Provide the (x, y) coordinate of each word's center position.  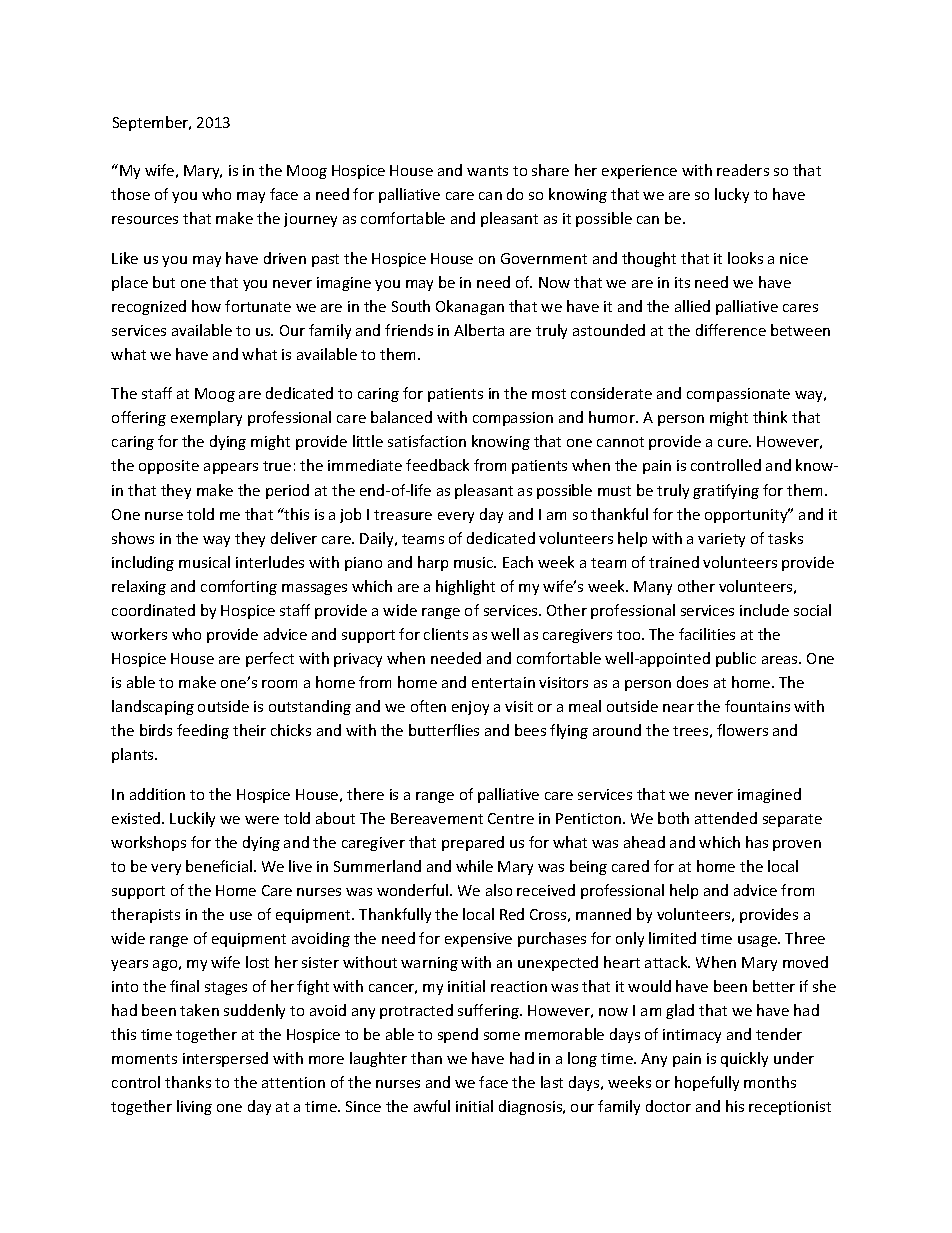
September (152, 123)
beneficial (219, 866)
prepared (473, 843)
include (764, 610)
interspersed (225, 1059)
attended (726, 818)
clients (446, 634)
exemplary (206, 418)
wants (487, 171)
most (549, 394)
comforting (239, 587)
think (770, 417)
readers (743, 170)
